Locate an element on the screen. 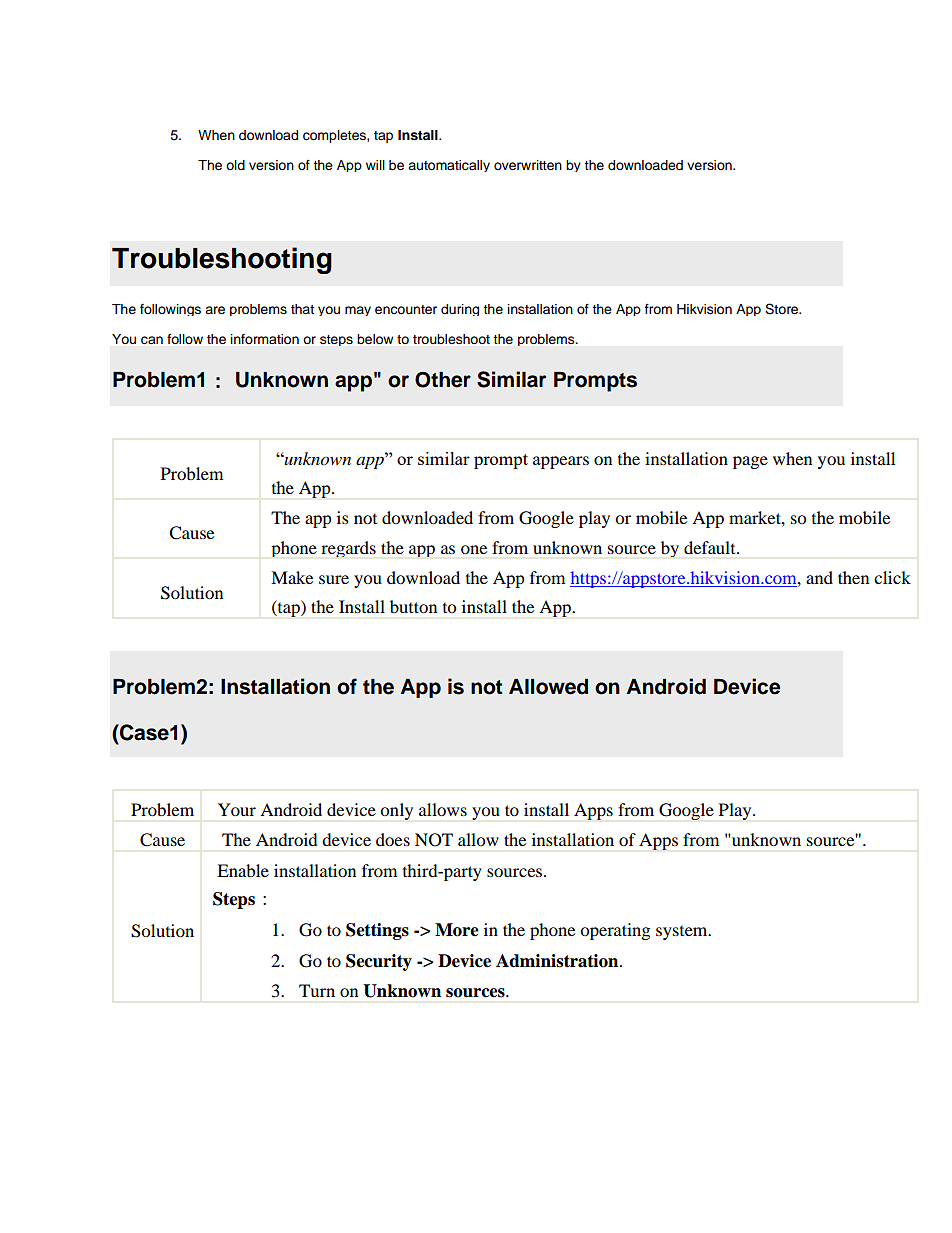 Image resolution: width=952 pixels, height=1233 pixels. page is located at coordinates (750, 462).
